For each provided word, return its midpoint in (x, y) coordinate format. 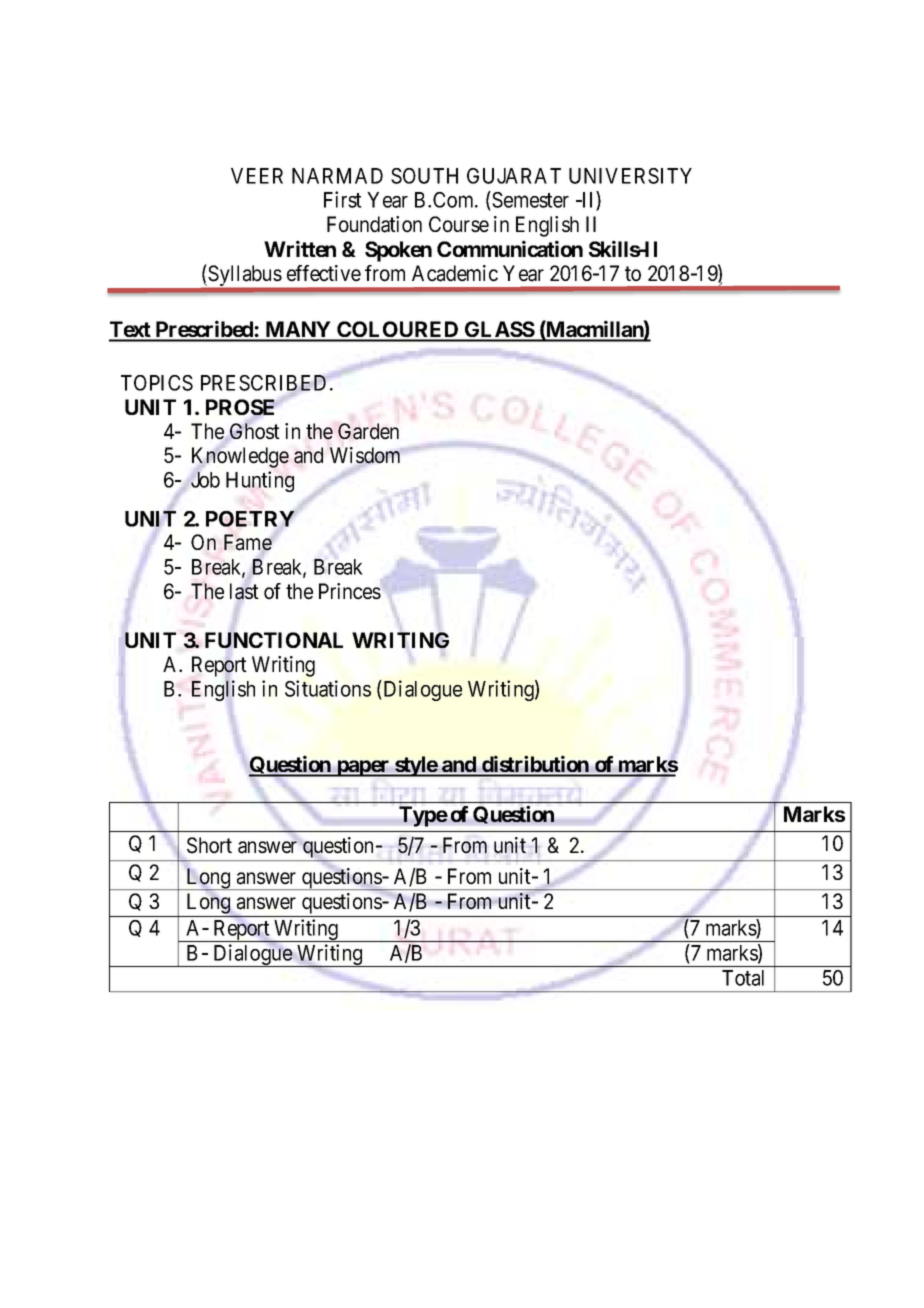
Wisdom (365, 456)
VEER (257, 176)
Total (743, 978)
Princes (350, 591)
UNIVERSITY (630, 176)
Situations (328, 688)
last (244, 591)
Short (209, 845)
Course (459, 224)
